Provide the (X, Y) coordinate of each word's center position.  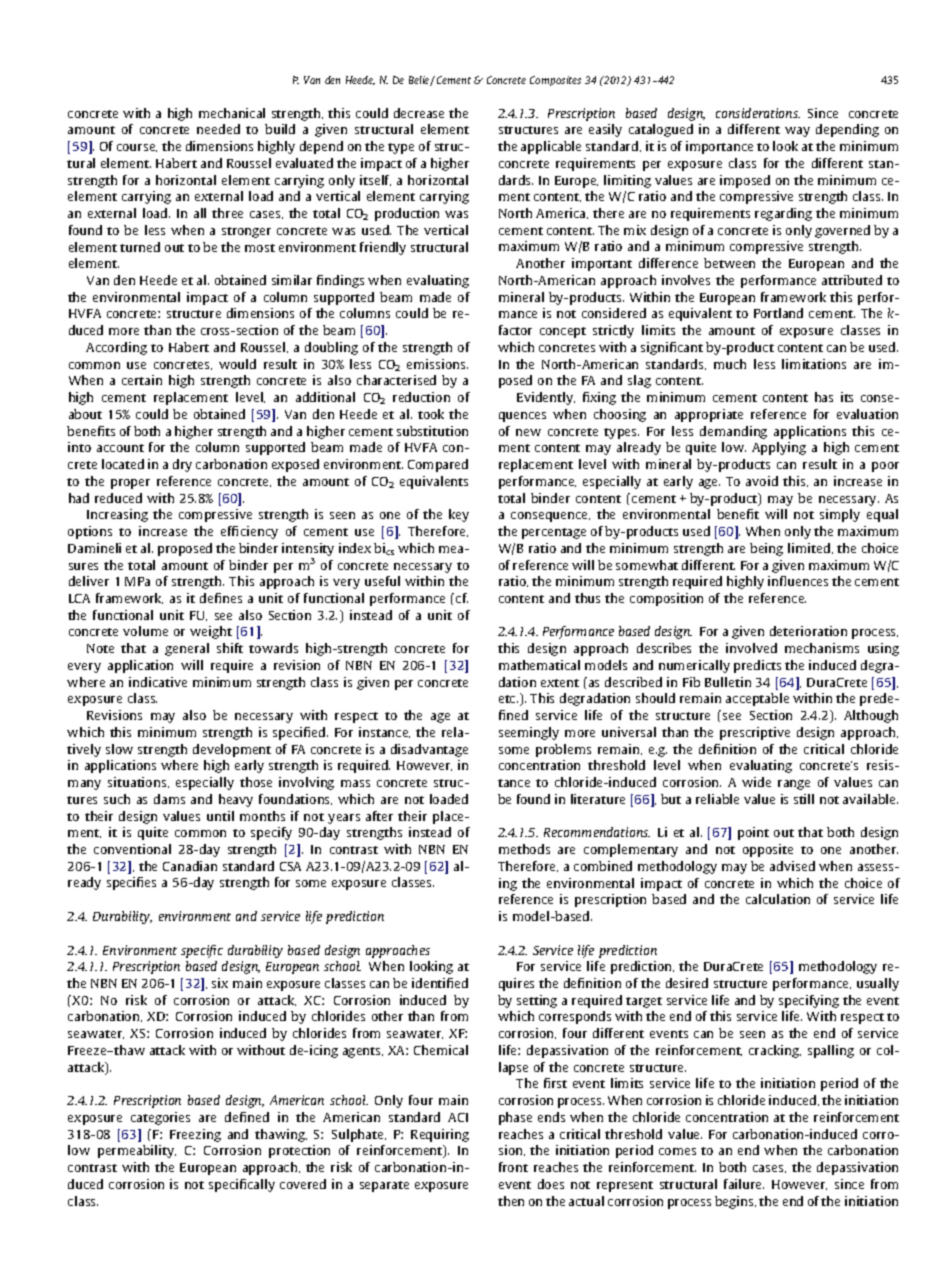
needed (218, 129)
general (187, 649)
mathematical (539, 665)
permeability (137, 1151)
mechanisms (822, 648)
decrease (419, 113)
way (797, 132)
